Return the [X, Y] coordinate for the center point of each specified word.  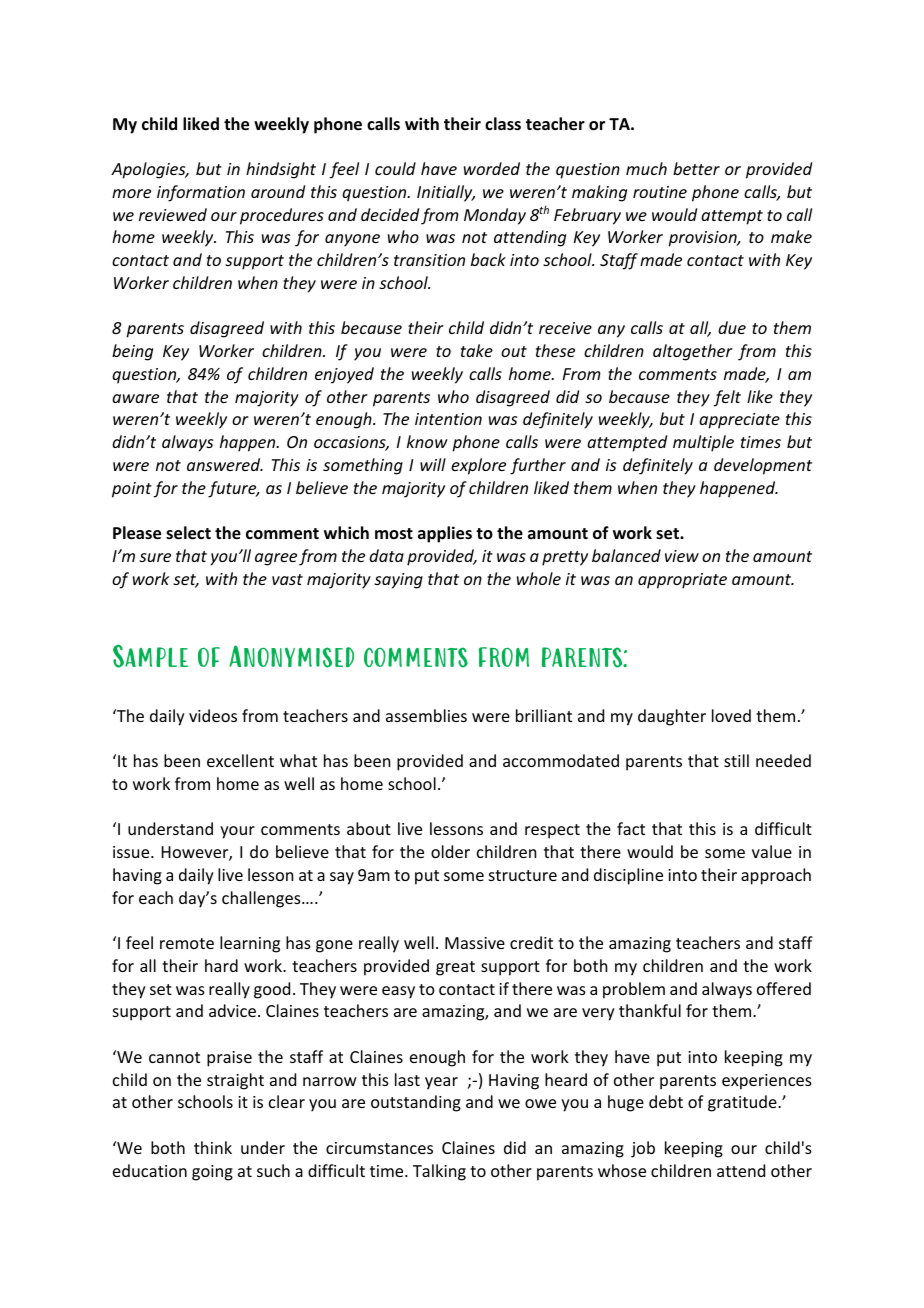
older [450, 851]
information [201, 193]
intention [448, 419]
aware [135, 398]
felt [727, 398]
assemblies [426, 715]
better [696, 168]
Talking [439, 1172]
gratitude [743, 1103]
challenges [262, 899]
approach [776, 876]
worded [492, 168]
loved [731, 715]
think [213, 1147]
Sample [150, 656]
